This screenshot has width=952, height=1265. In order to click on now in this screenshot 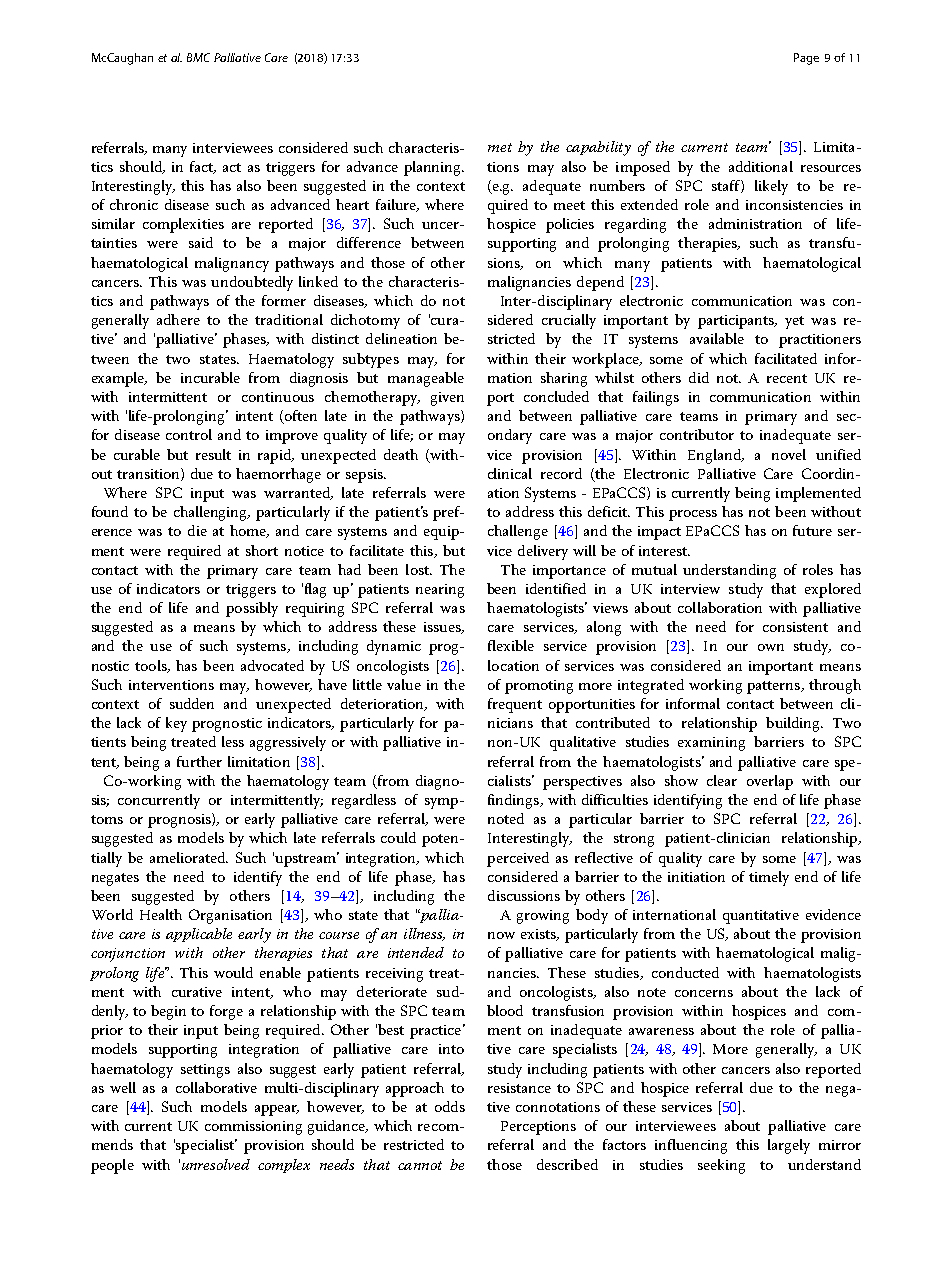, I will do `click(501, 935)`.
